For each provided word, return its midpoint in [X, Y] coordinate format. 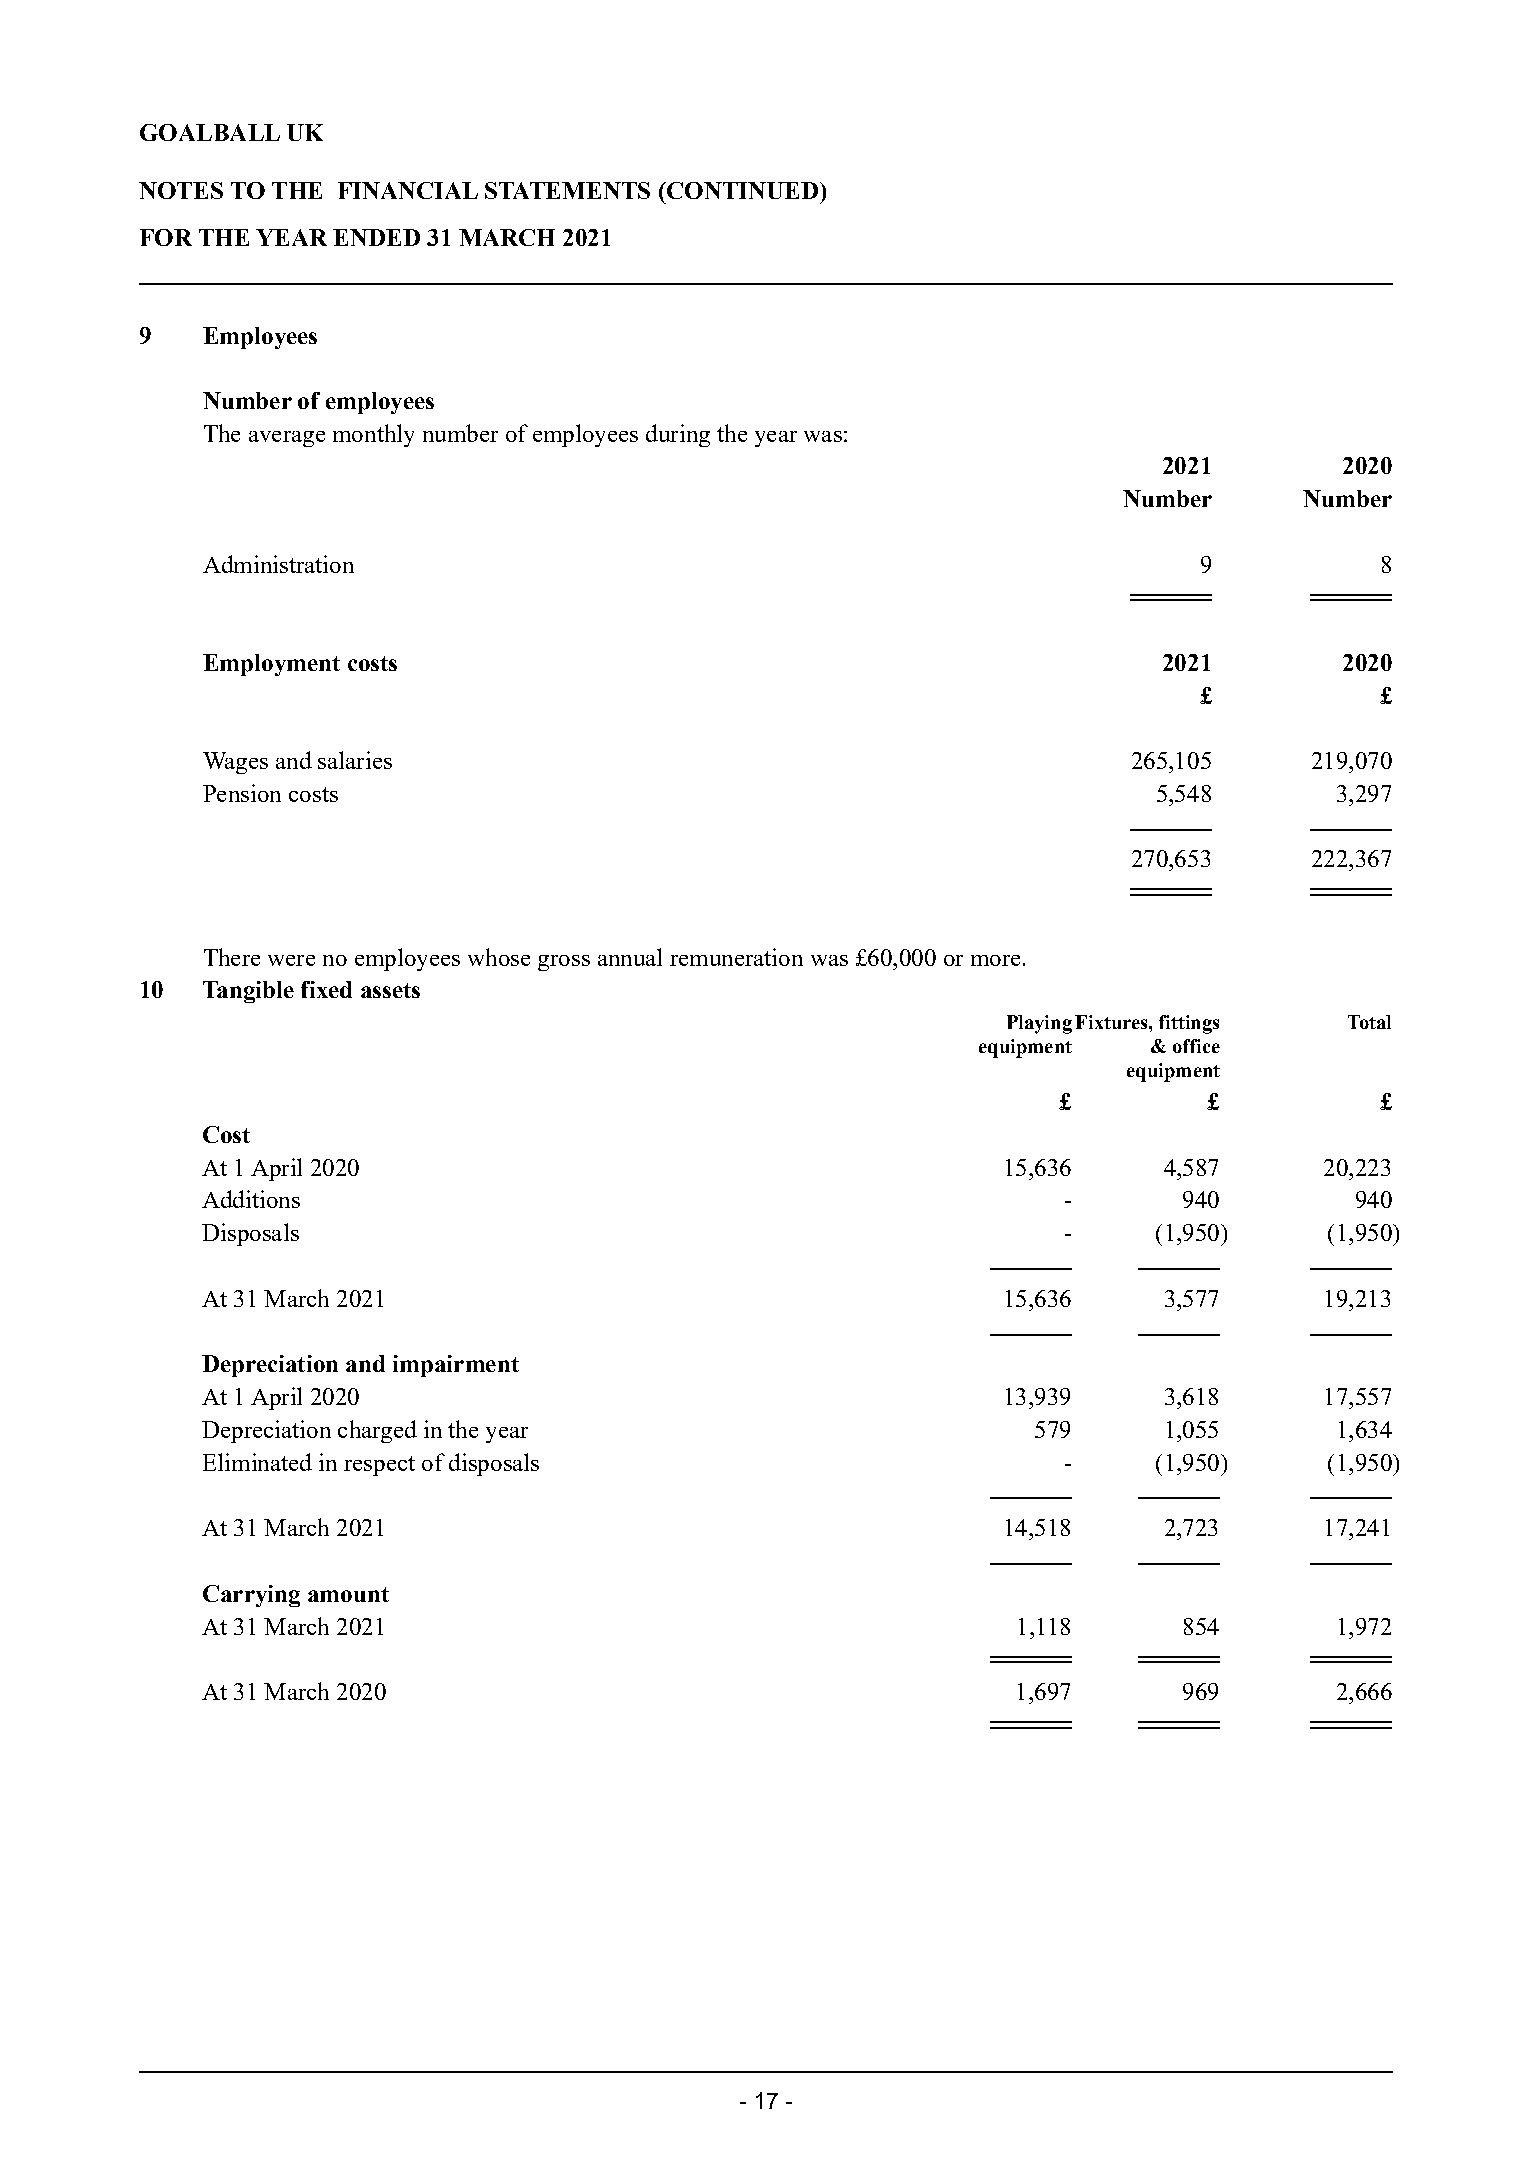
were [291, 960]
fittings [1189, 1024]
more [995, 960]
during [678, 435]
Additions [251, 1199]
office [1196, 1046]
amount [348, 1594]
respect [379, 1466]
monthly [373, 435]
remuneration [736, 957]
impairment [456, 1366]
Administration [278, 564]
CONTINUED [742, 190]
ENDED [376, 237]
